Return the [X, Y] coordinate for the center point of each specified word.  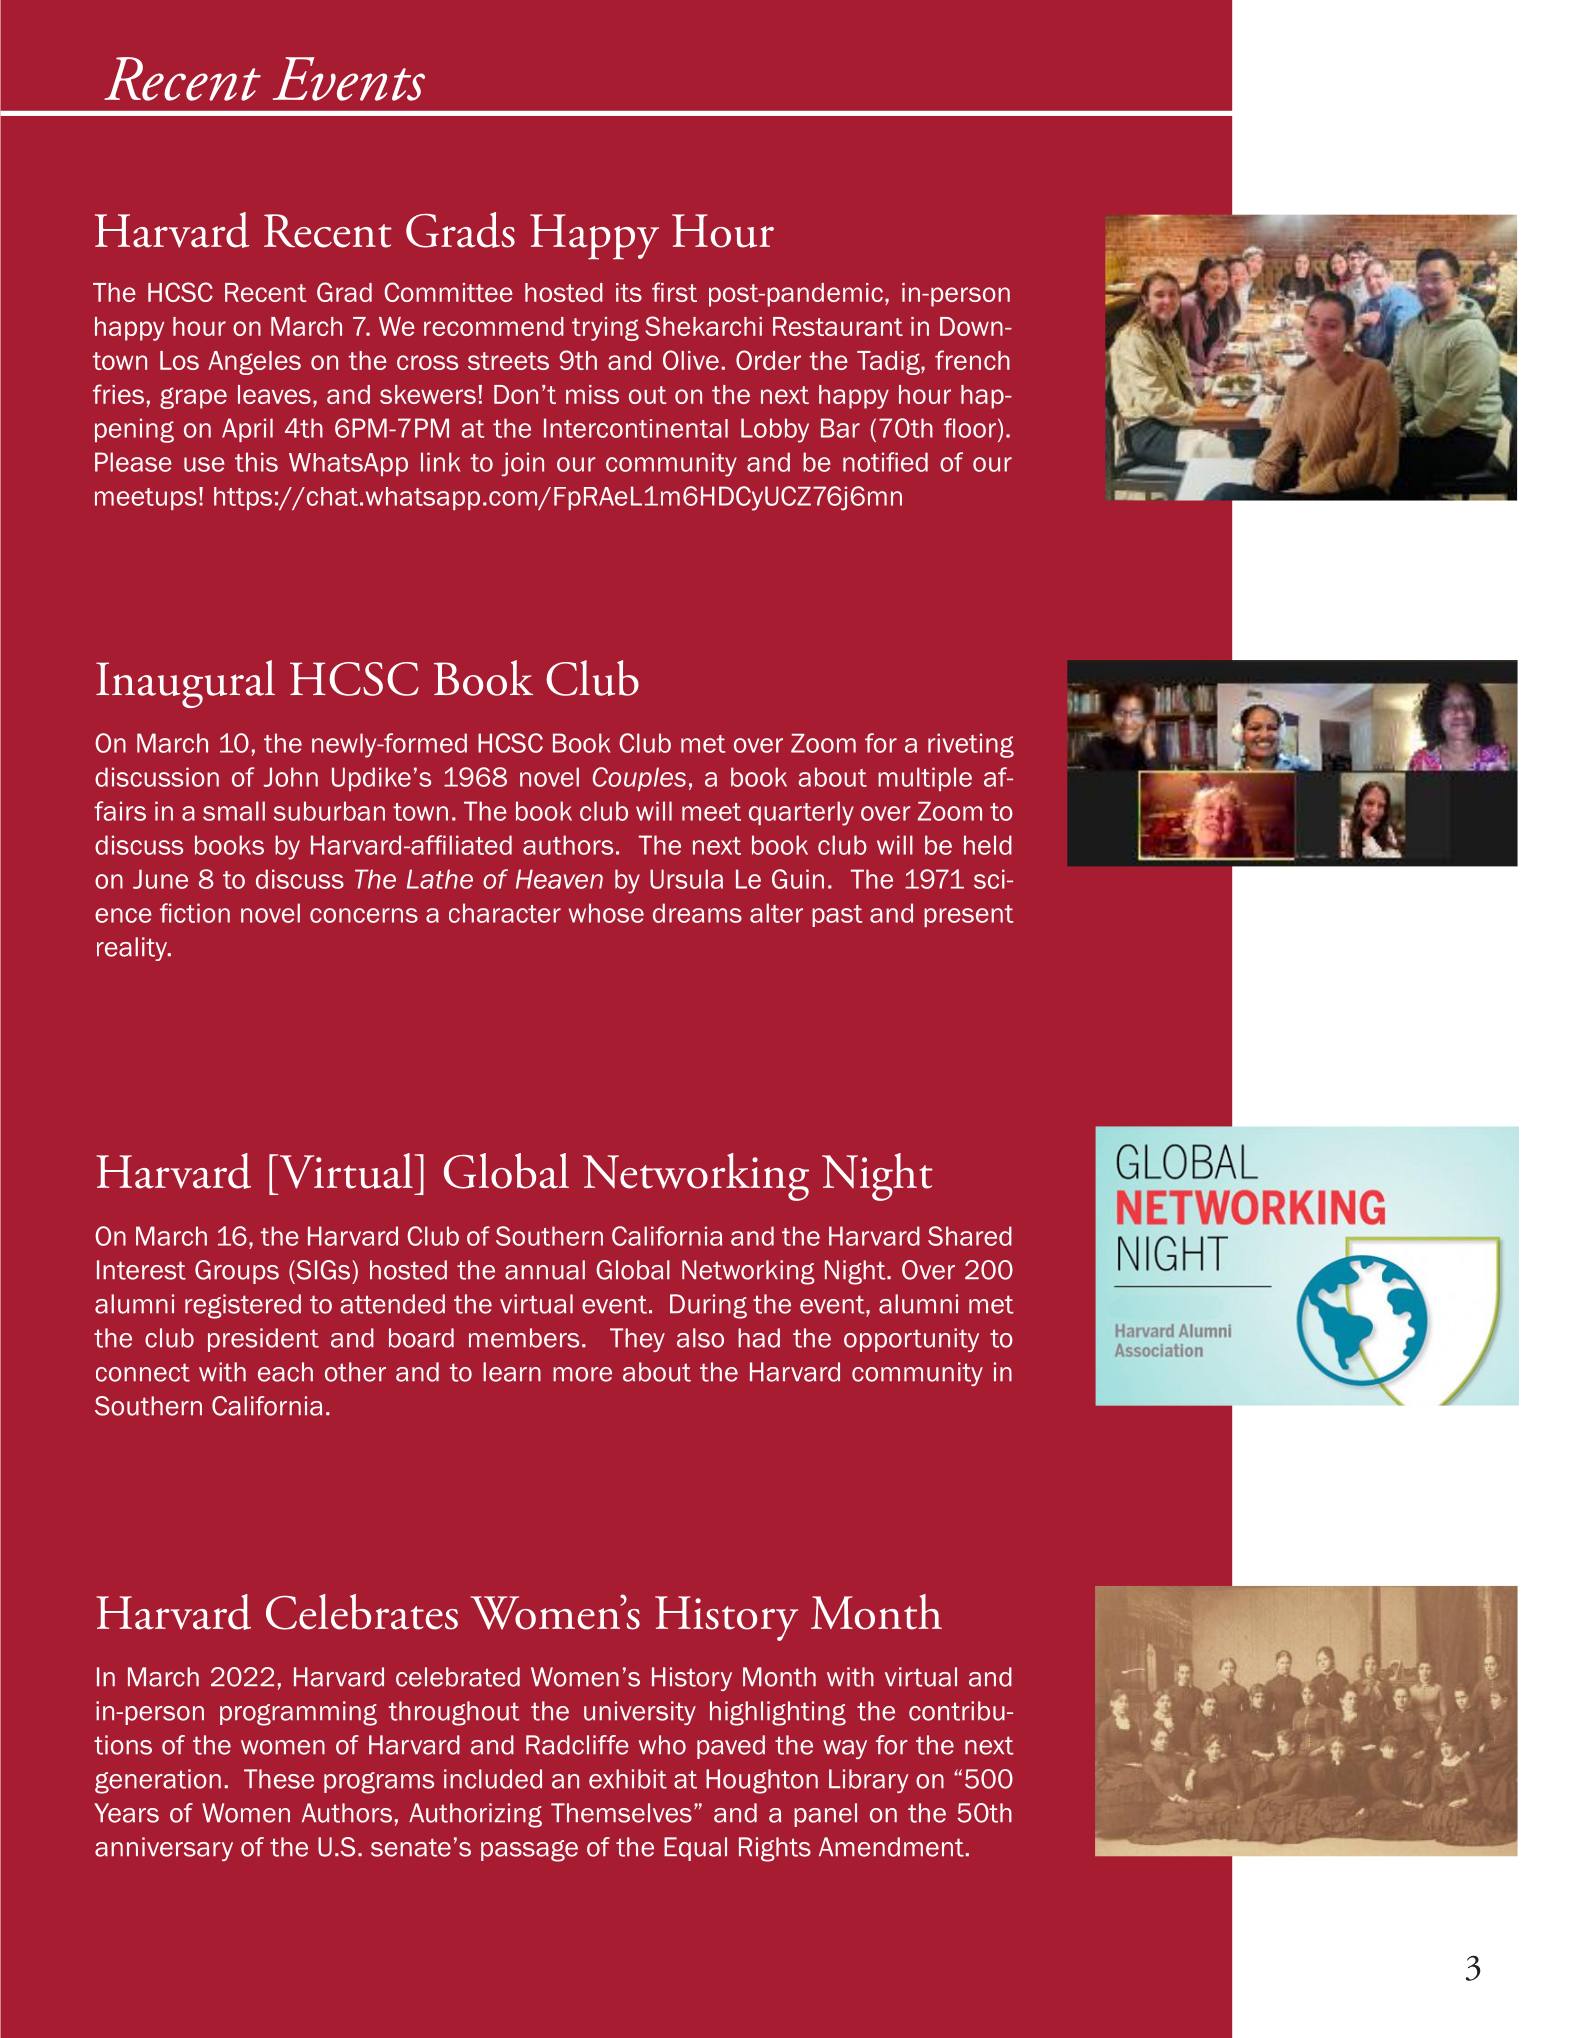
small [234, 811]
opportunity [911, 1340]
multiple [925, 779]
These [279, 1779]
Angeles [254, 363]
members [524, 1338]
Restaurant [838, 326]
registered [243, 1306]
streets [508, 361]
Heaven [559, 879]
